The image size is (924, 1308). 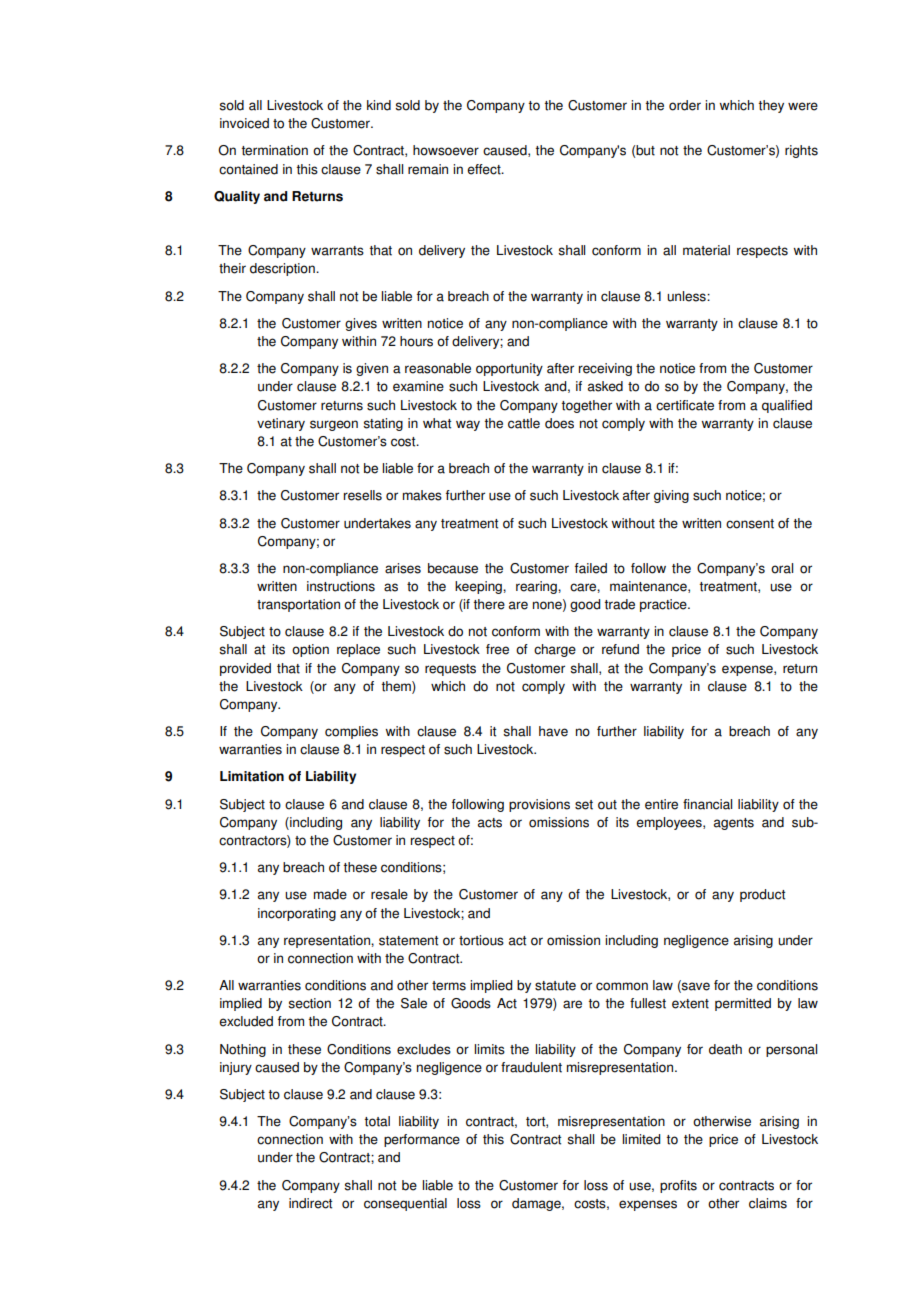 I want to click on statute, so click(x=555, y=986).
